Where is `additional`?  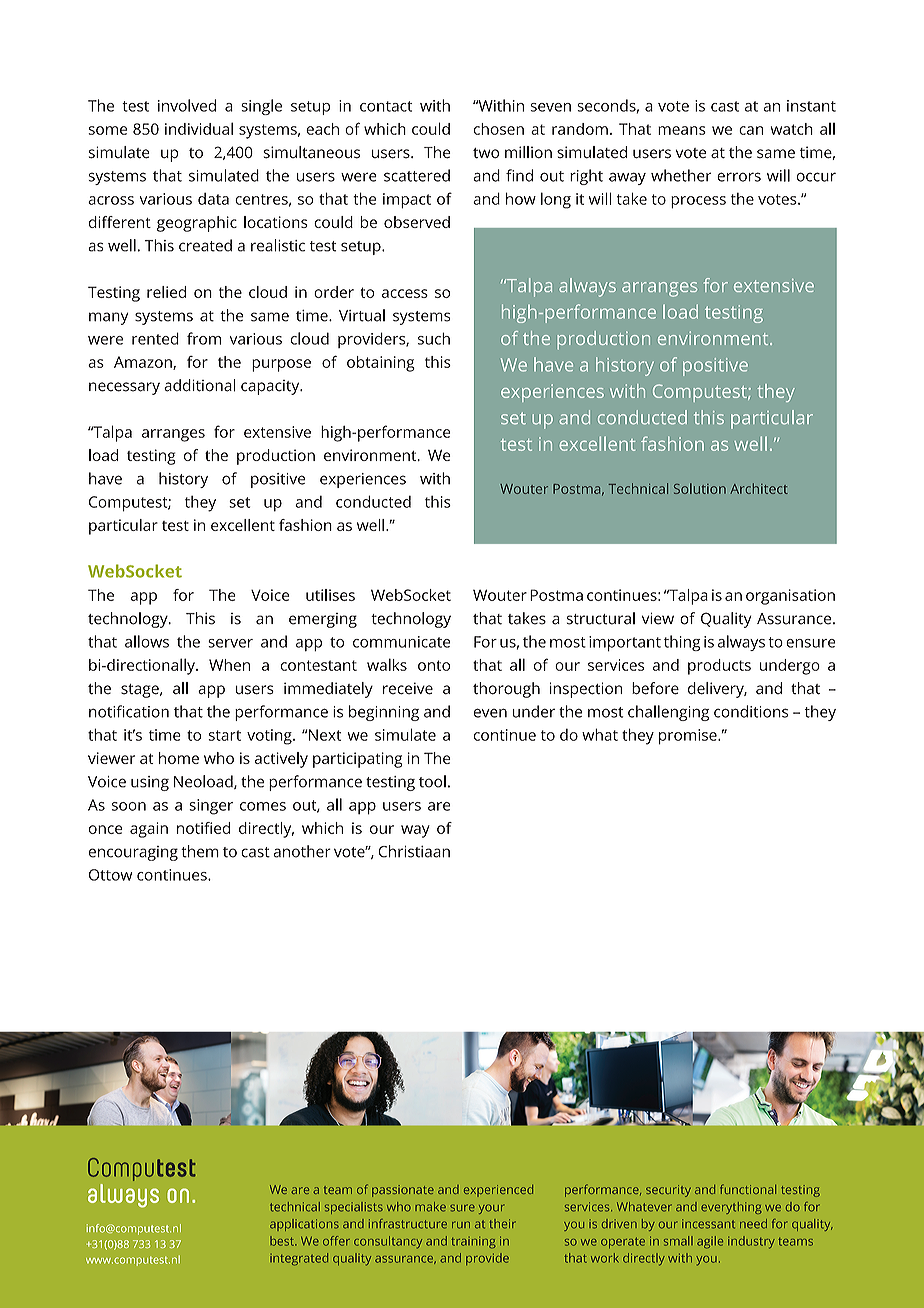
additional is located at coordinates (200, 385).
